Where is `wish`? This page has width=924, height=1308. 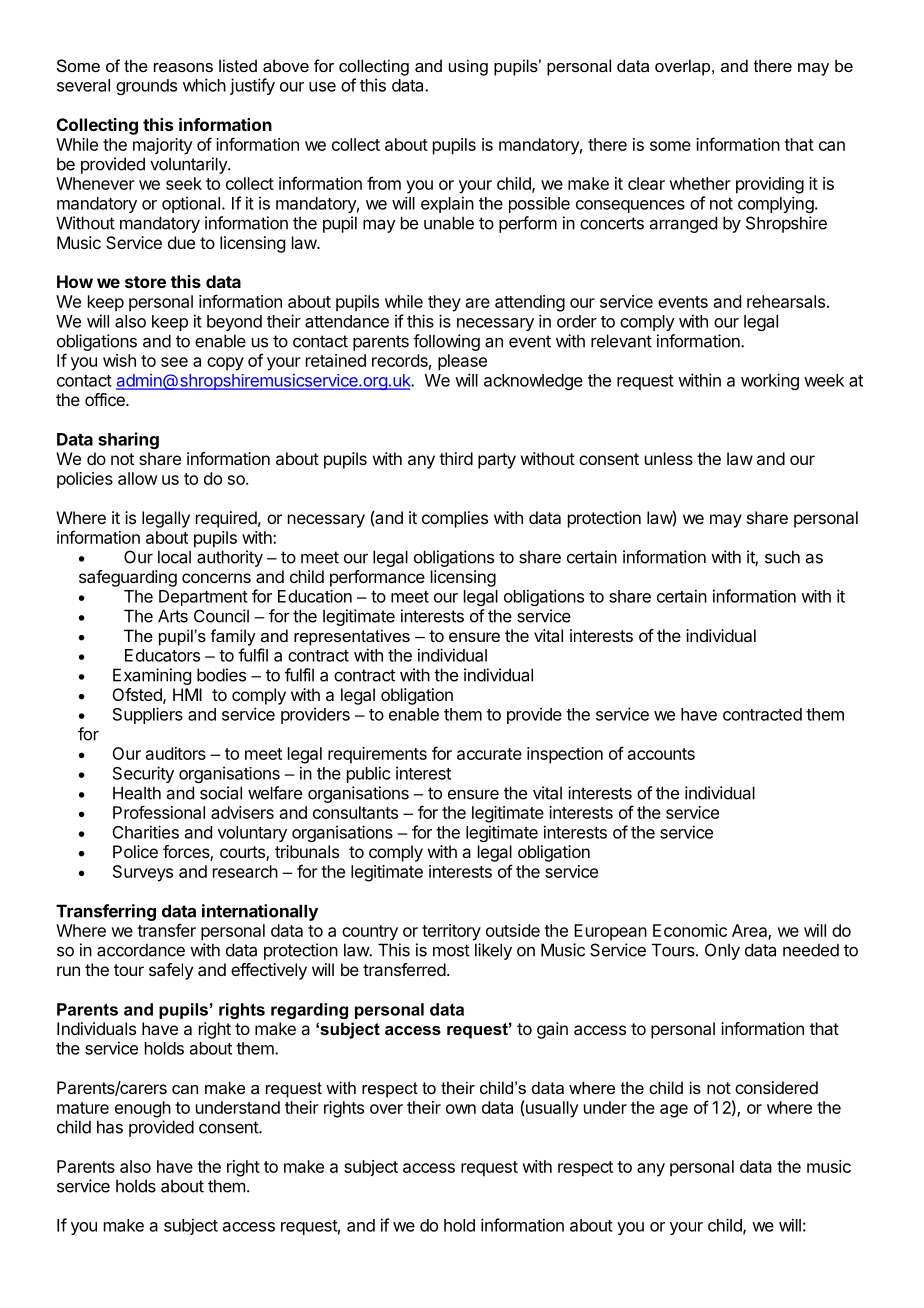
wish is located at coordinates (119, 360).
